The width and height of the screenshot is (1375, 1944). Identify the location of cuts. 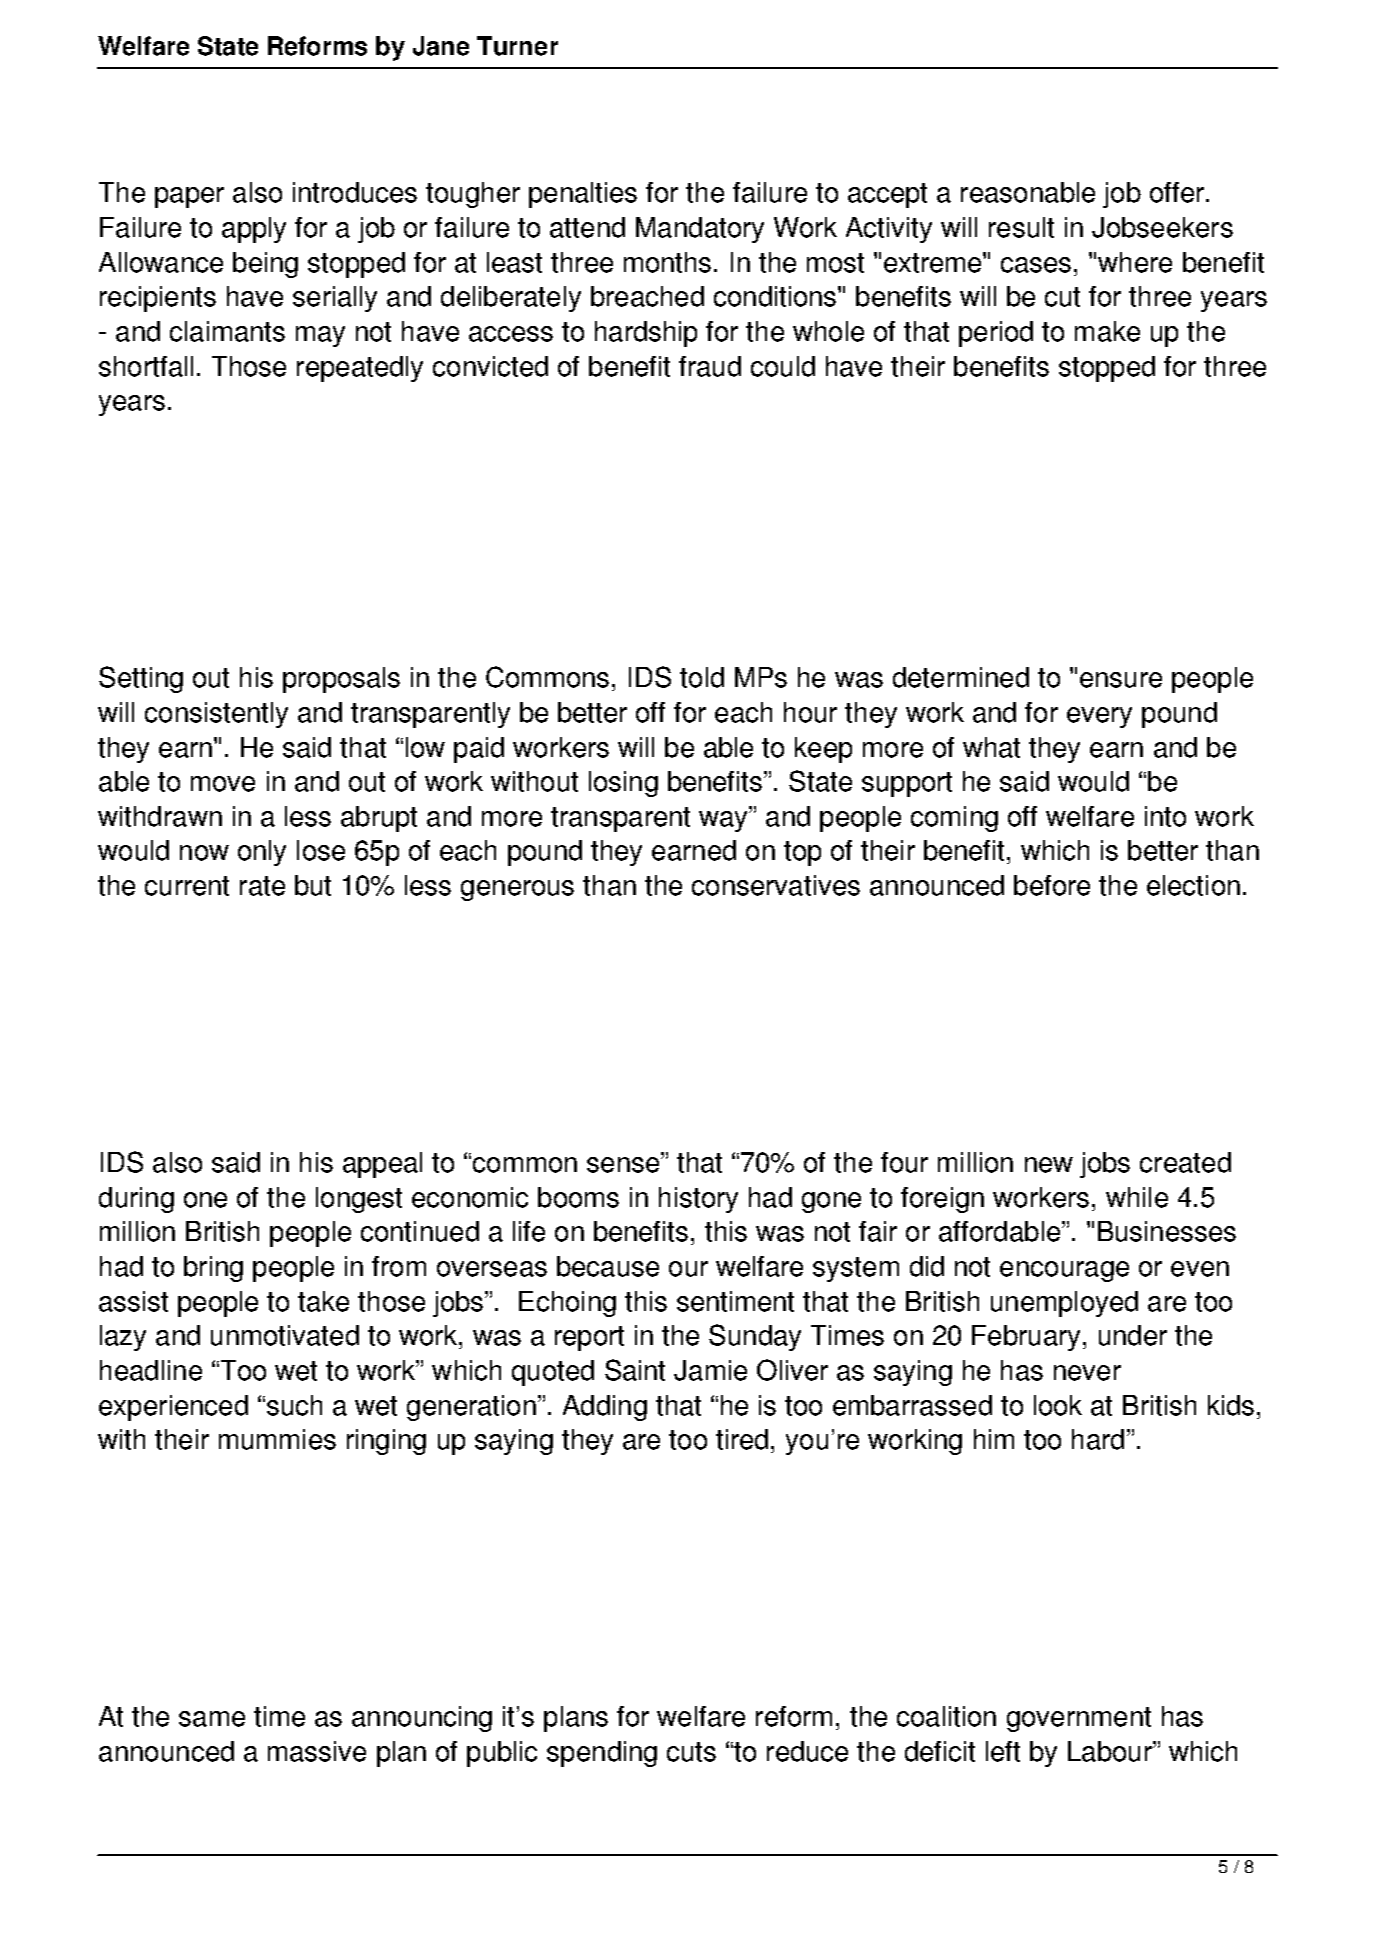
(691, 1752).
